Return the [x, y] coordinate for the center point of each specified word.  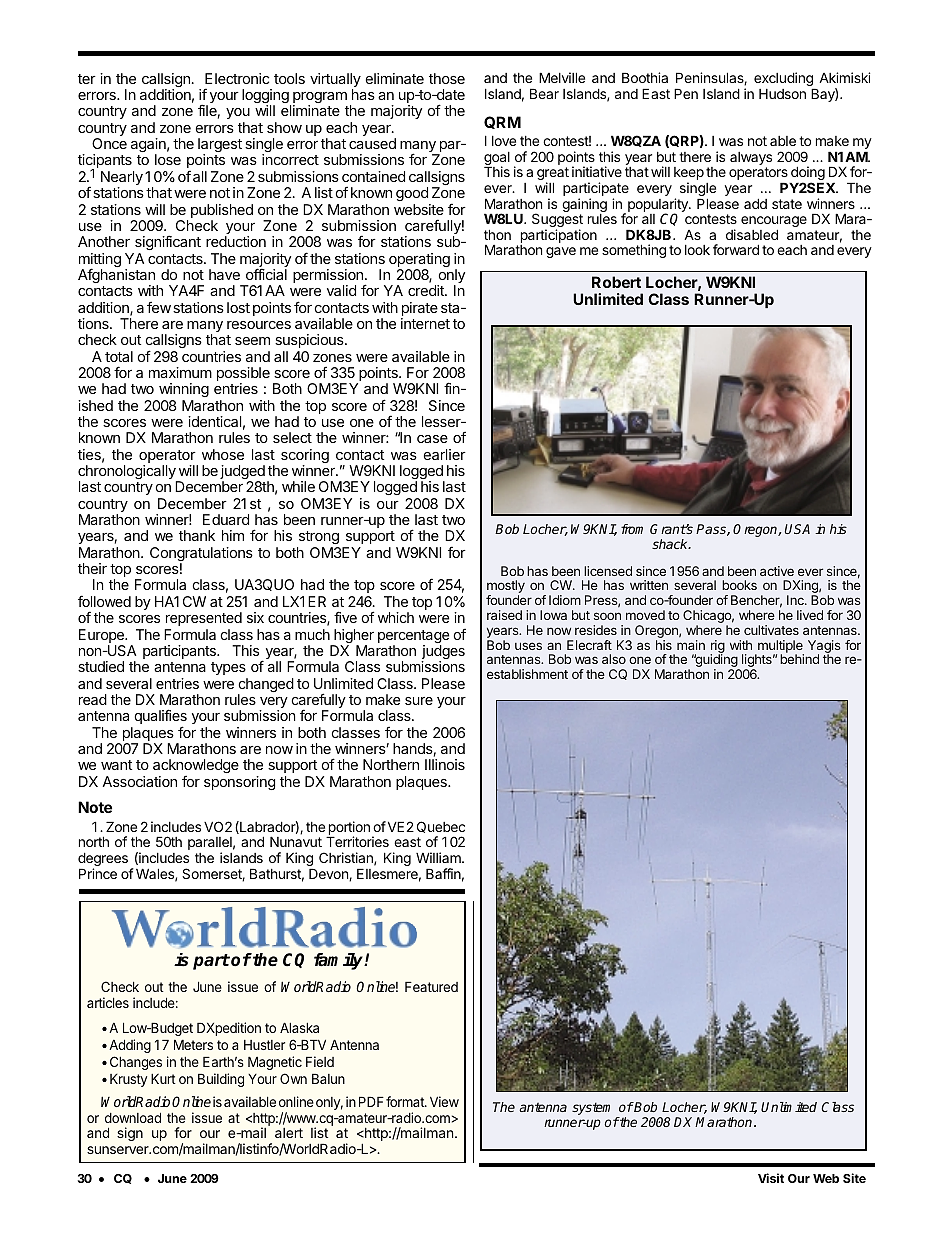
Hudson [782, 94]
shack [671, 544]
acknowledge [196, 768]
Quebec [441, 827]
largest [220, 146]
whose [223, 454]
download [133, 1117]
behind [799, 659]
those [447, 78]
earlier [445, 454]
